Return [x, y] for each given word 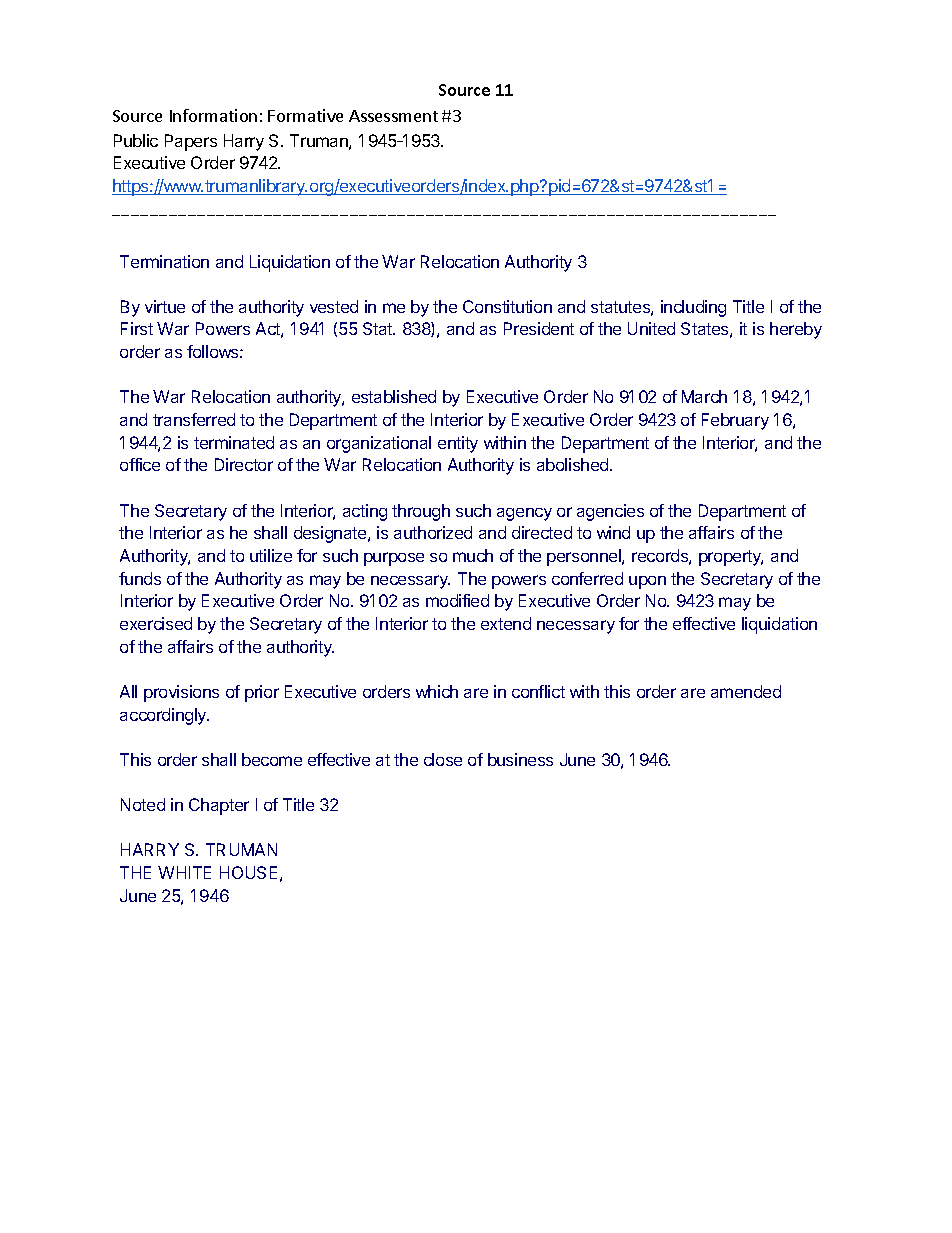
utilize [271, 555]
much [473, 555]
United [651, 328]
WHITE [184, 872]
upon [647, 582]
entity [458, 444]
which [437, 691]
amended [746, 691]
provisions [181, 693]
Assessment [393, 116]
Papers [191, 142]
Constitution [507, 306]
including [693, 308]
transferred [194, 419]
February [735, 421]
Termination [164, 261]
